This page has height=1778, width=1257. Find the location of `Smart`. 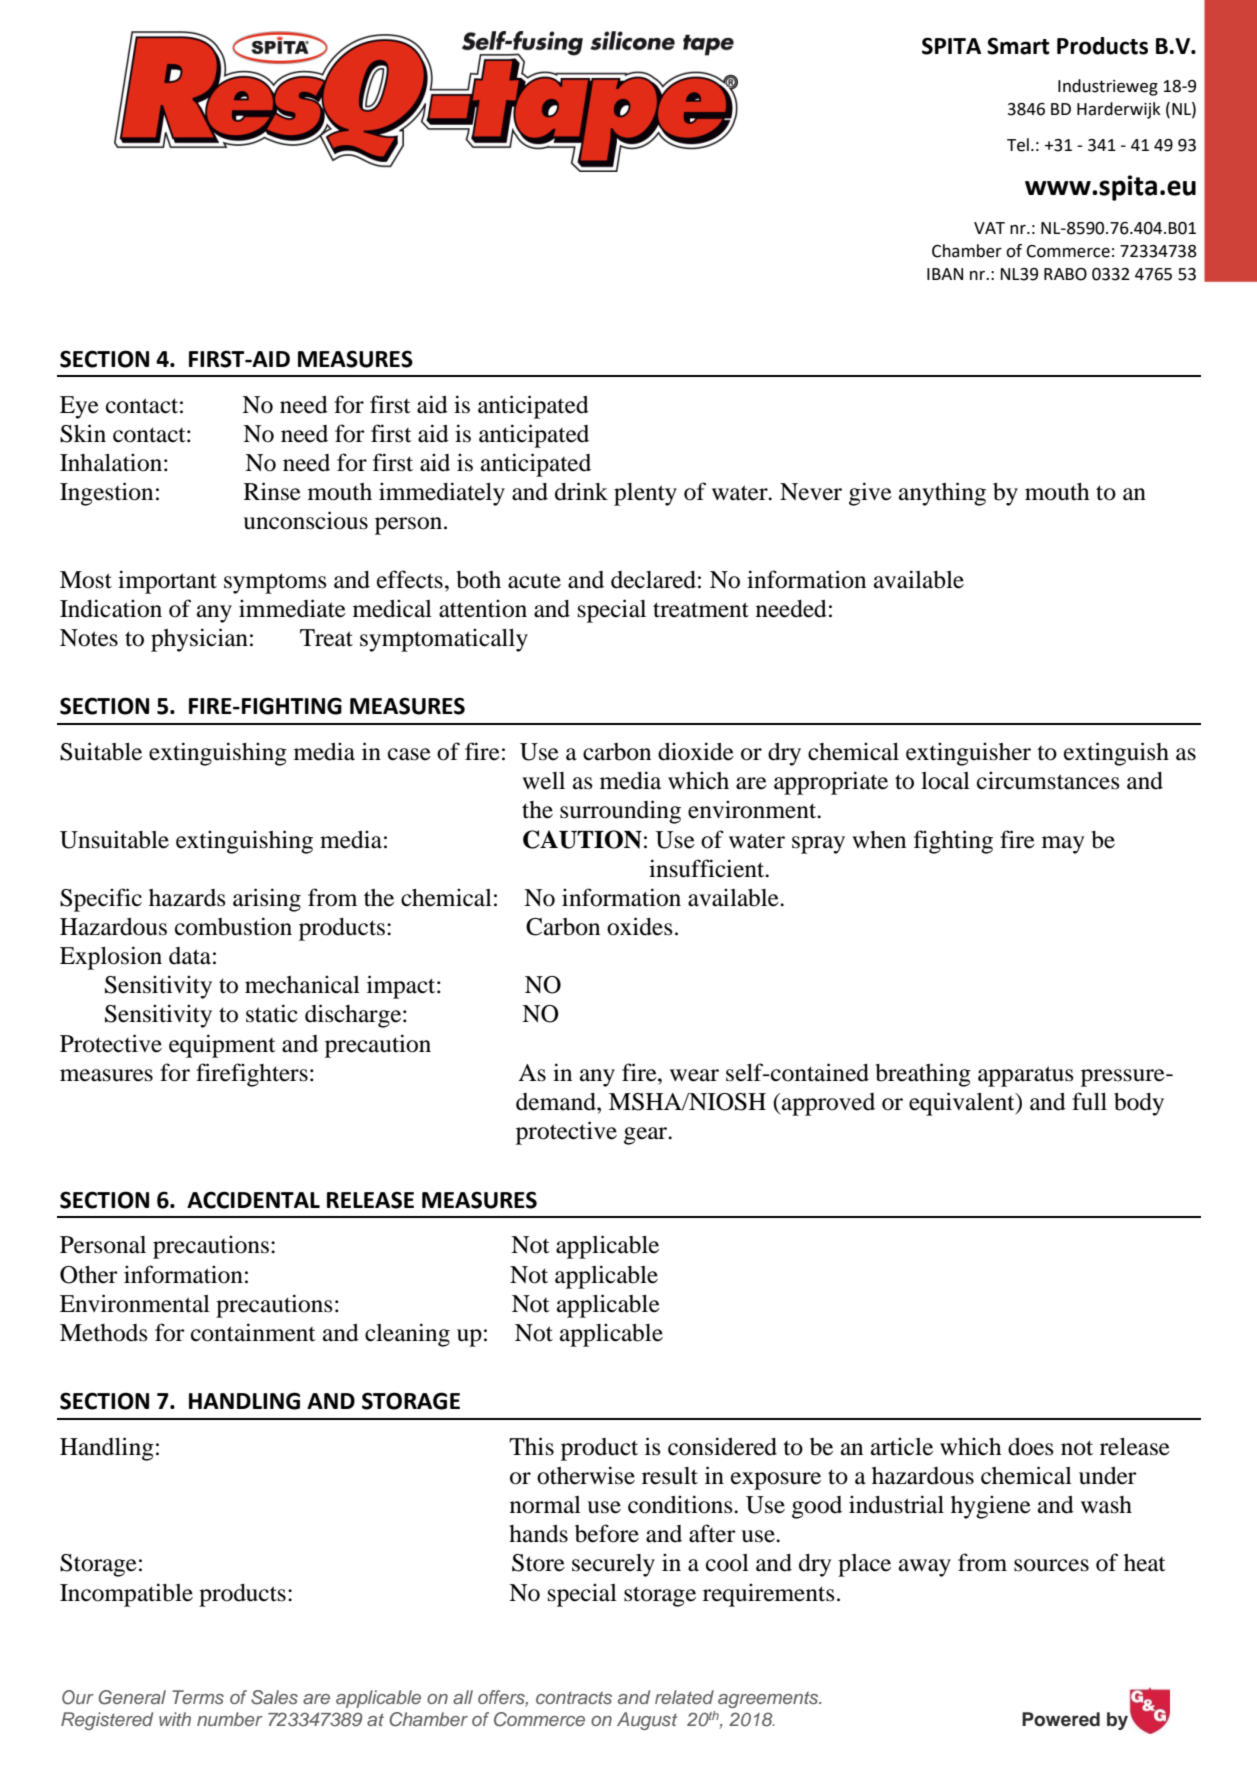

Smart is located at coordinates (1018, 46).
